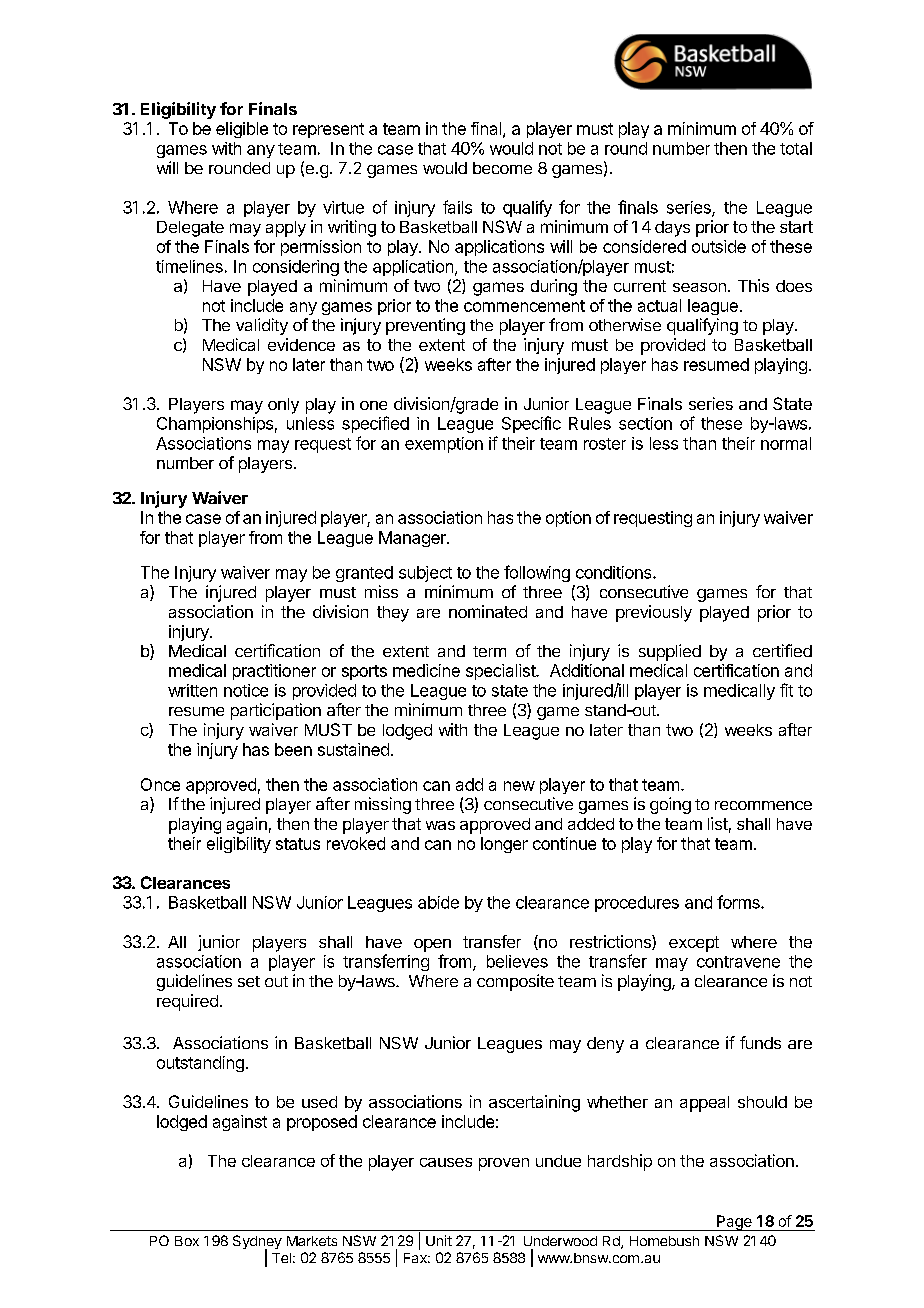 The width and height of the document is (924, 1308). What do you see at coordinates (413, 539) in the document?
I see `Manager` at bounding box center [413, 539].
